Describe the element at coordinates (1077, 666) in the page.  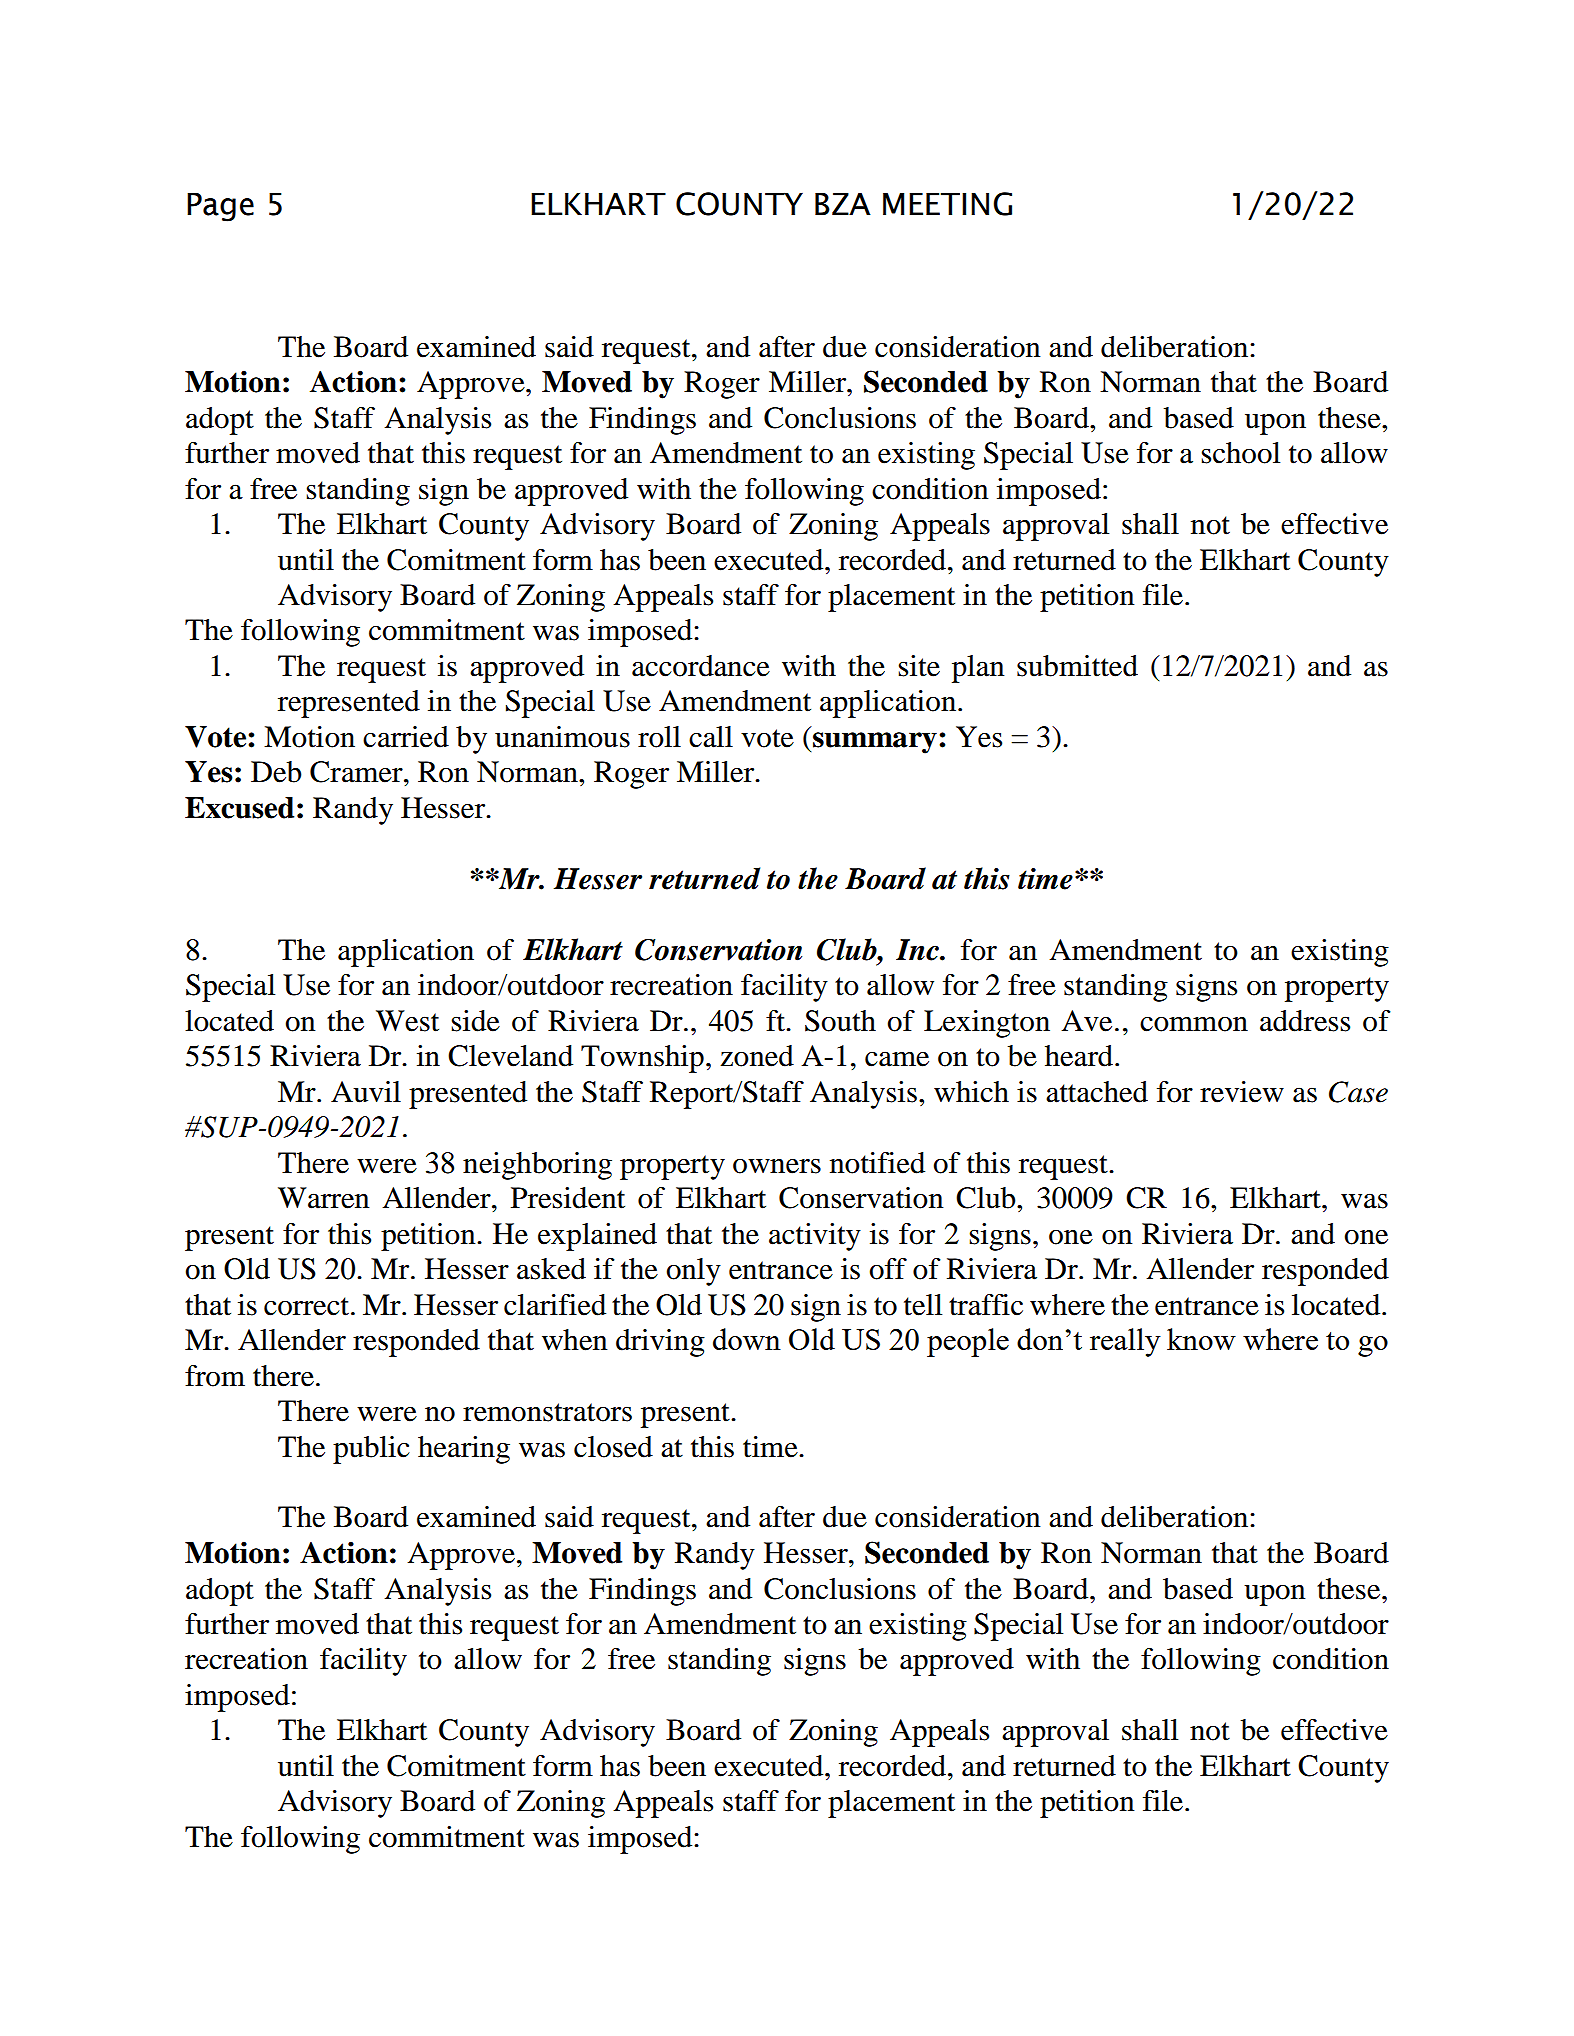
I see `submitted` at that location.
